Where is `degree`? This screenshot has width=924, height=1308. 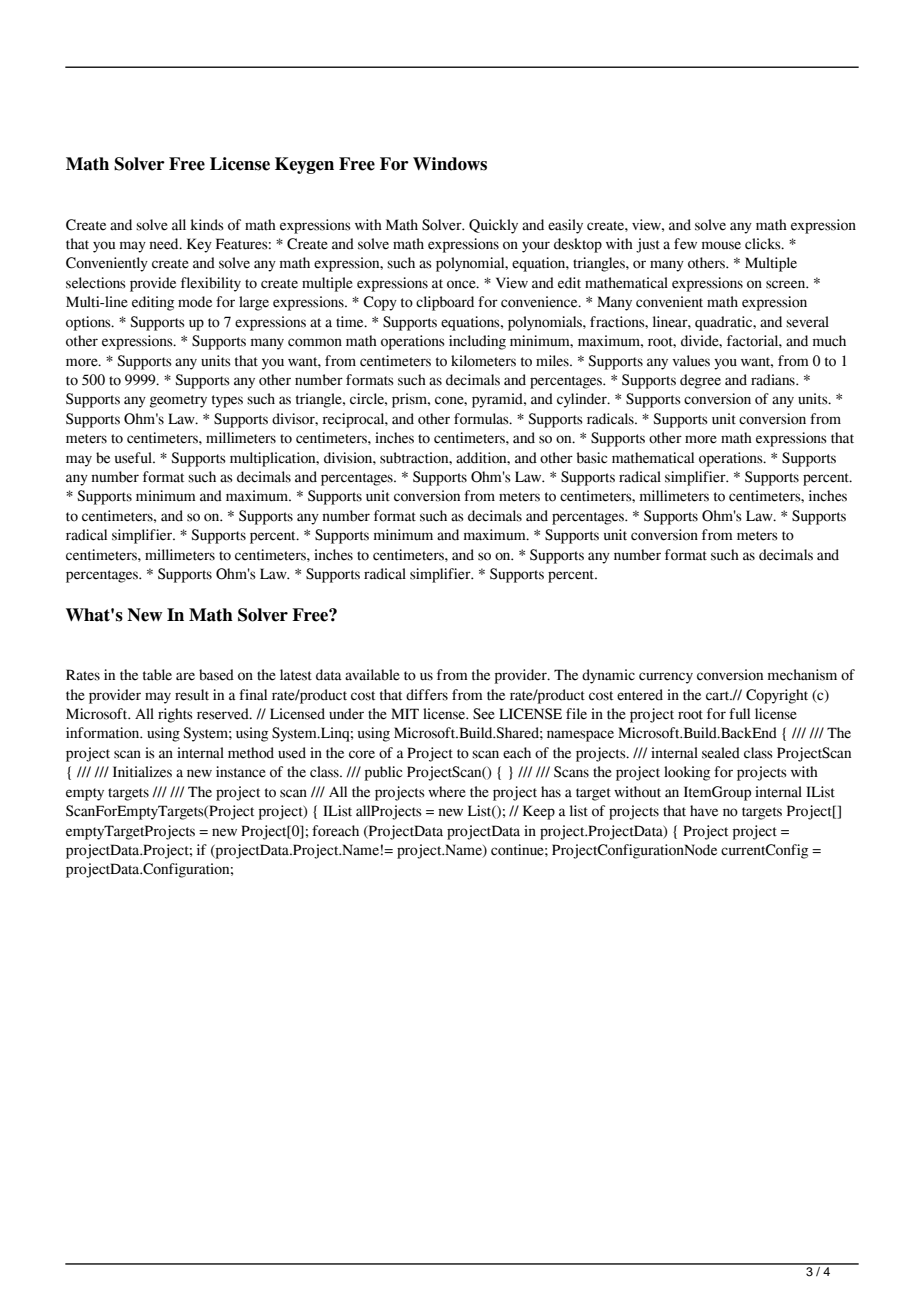 degree is located at coordinates (700, 381).
